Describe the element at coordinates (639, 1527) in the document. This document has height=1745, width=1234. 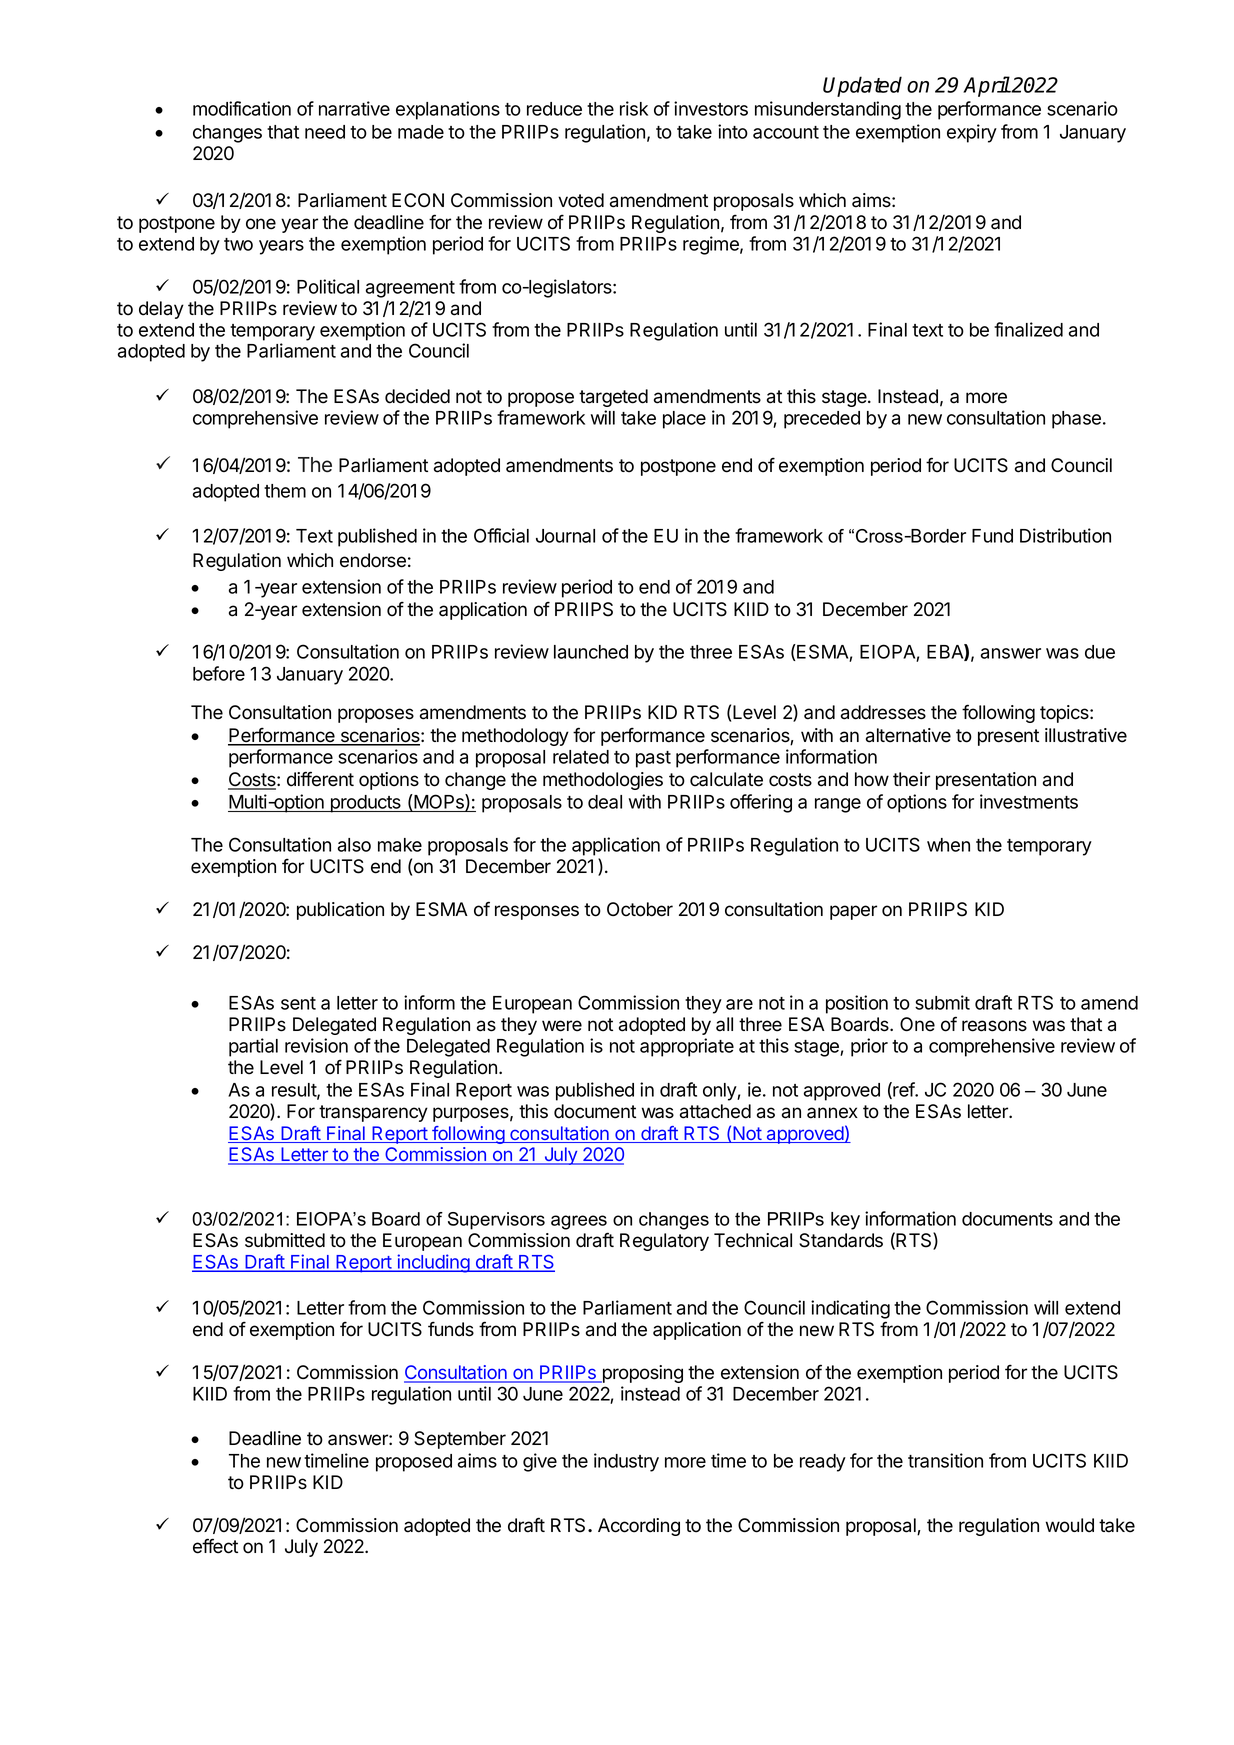
I see `According` at that location.
